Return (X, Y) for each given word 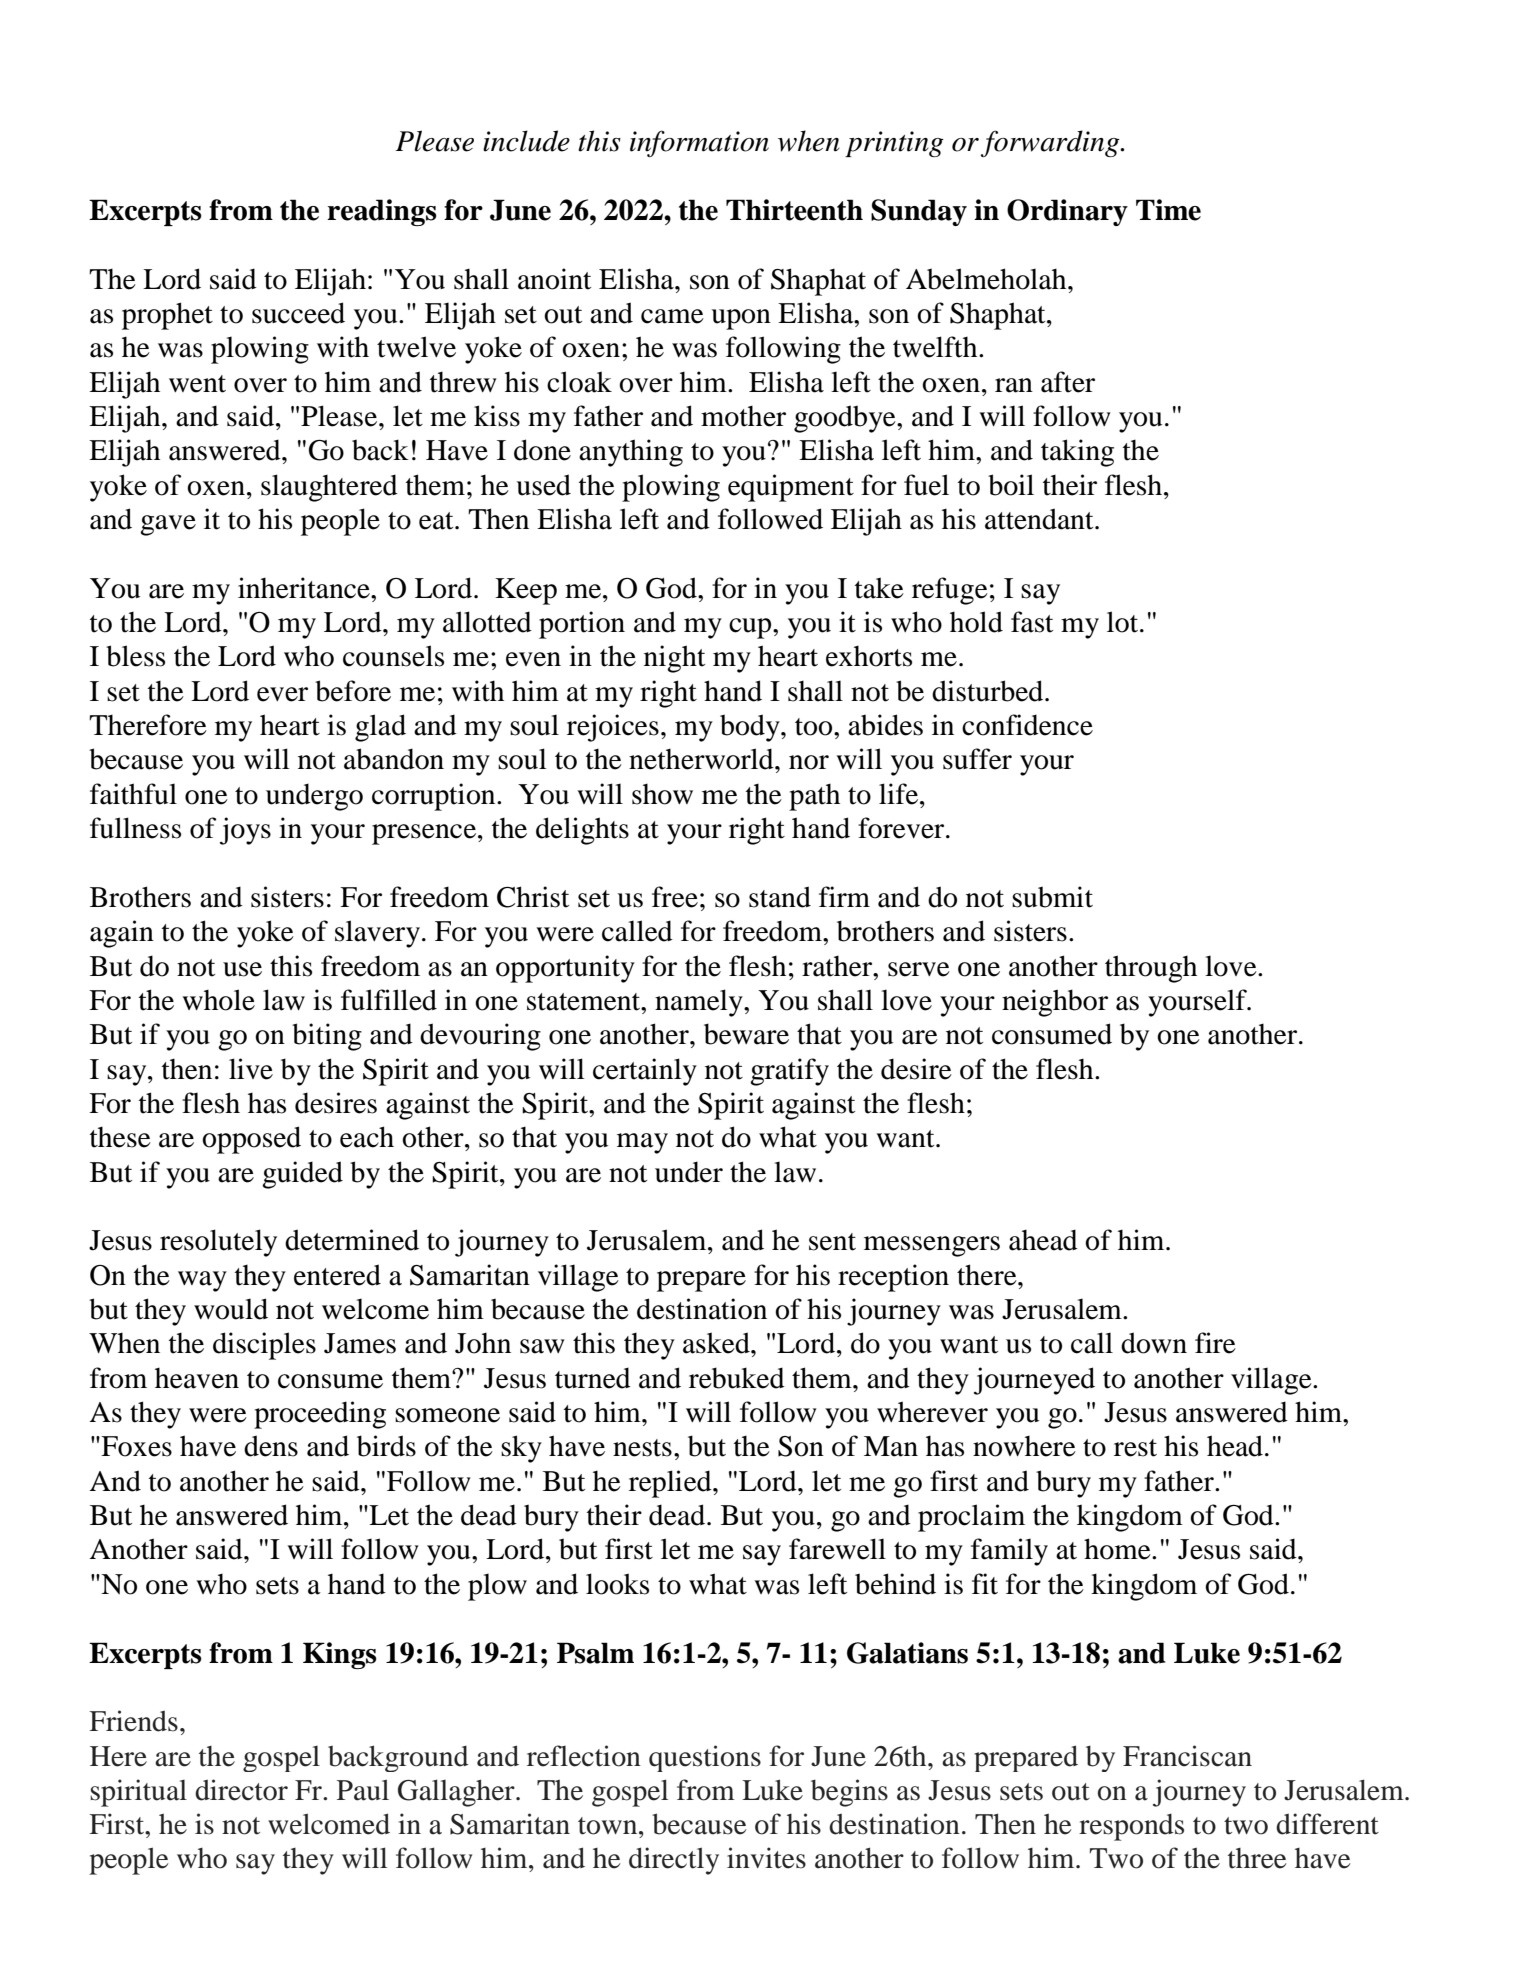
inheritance (305, 588)
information (699, 143)
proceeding (320, 1415)
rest (1135, 1448)
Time (1168, 210)
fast (1032, 622)
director (241, 1790)
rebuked (737, 1378)
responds (1131, 1827)
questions (705, 1758)
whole (218, 1000)
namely (700, 1003)
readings (382, 212)
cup (751, 628)
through (1151, 969)
